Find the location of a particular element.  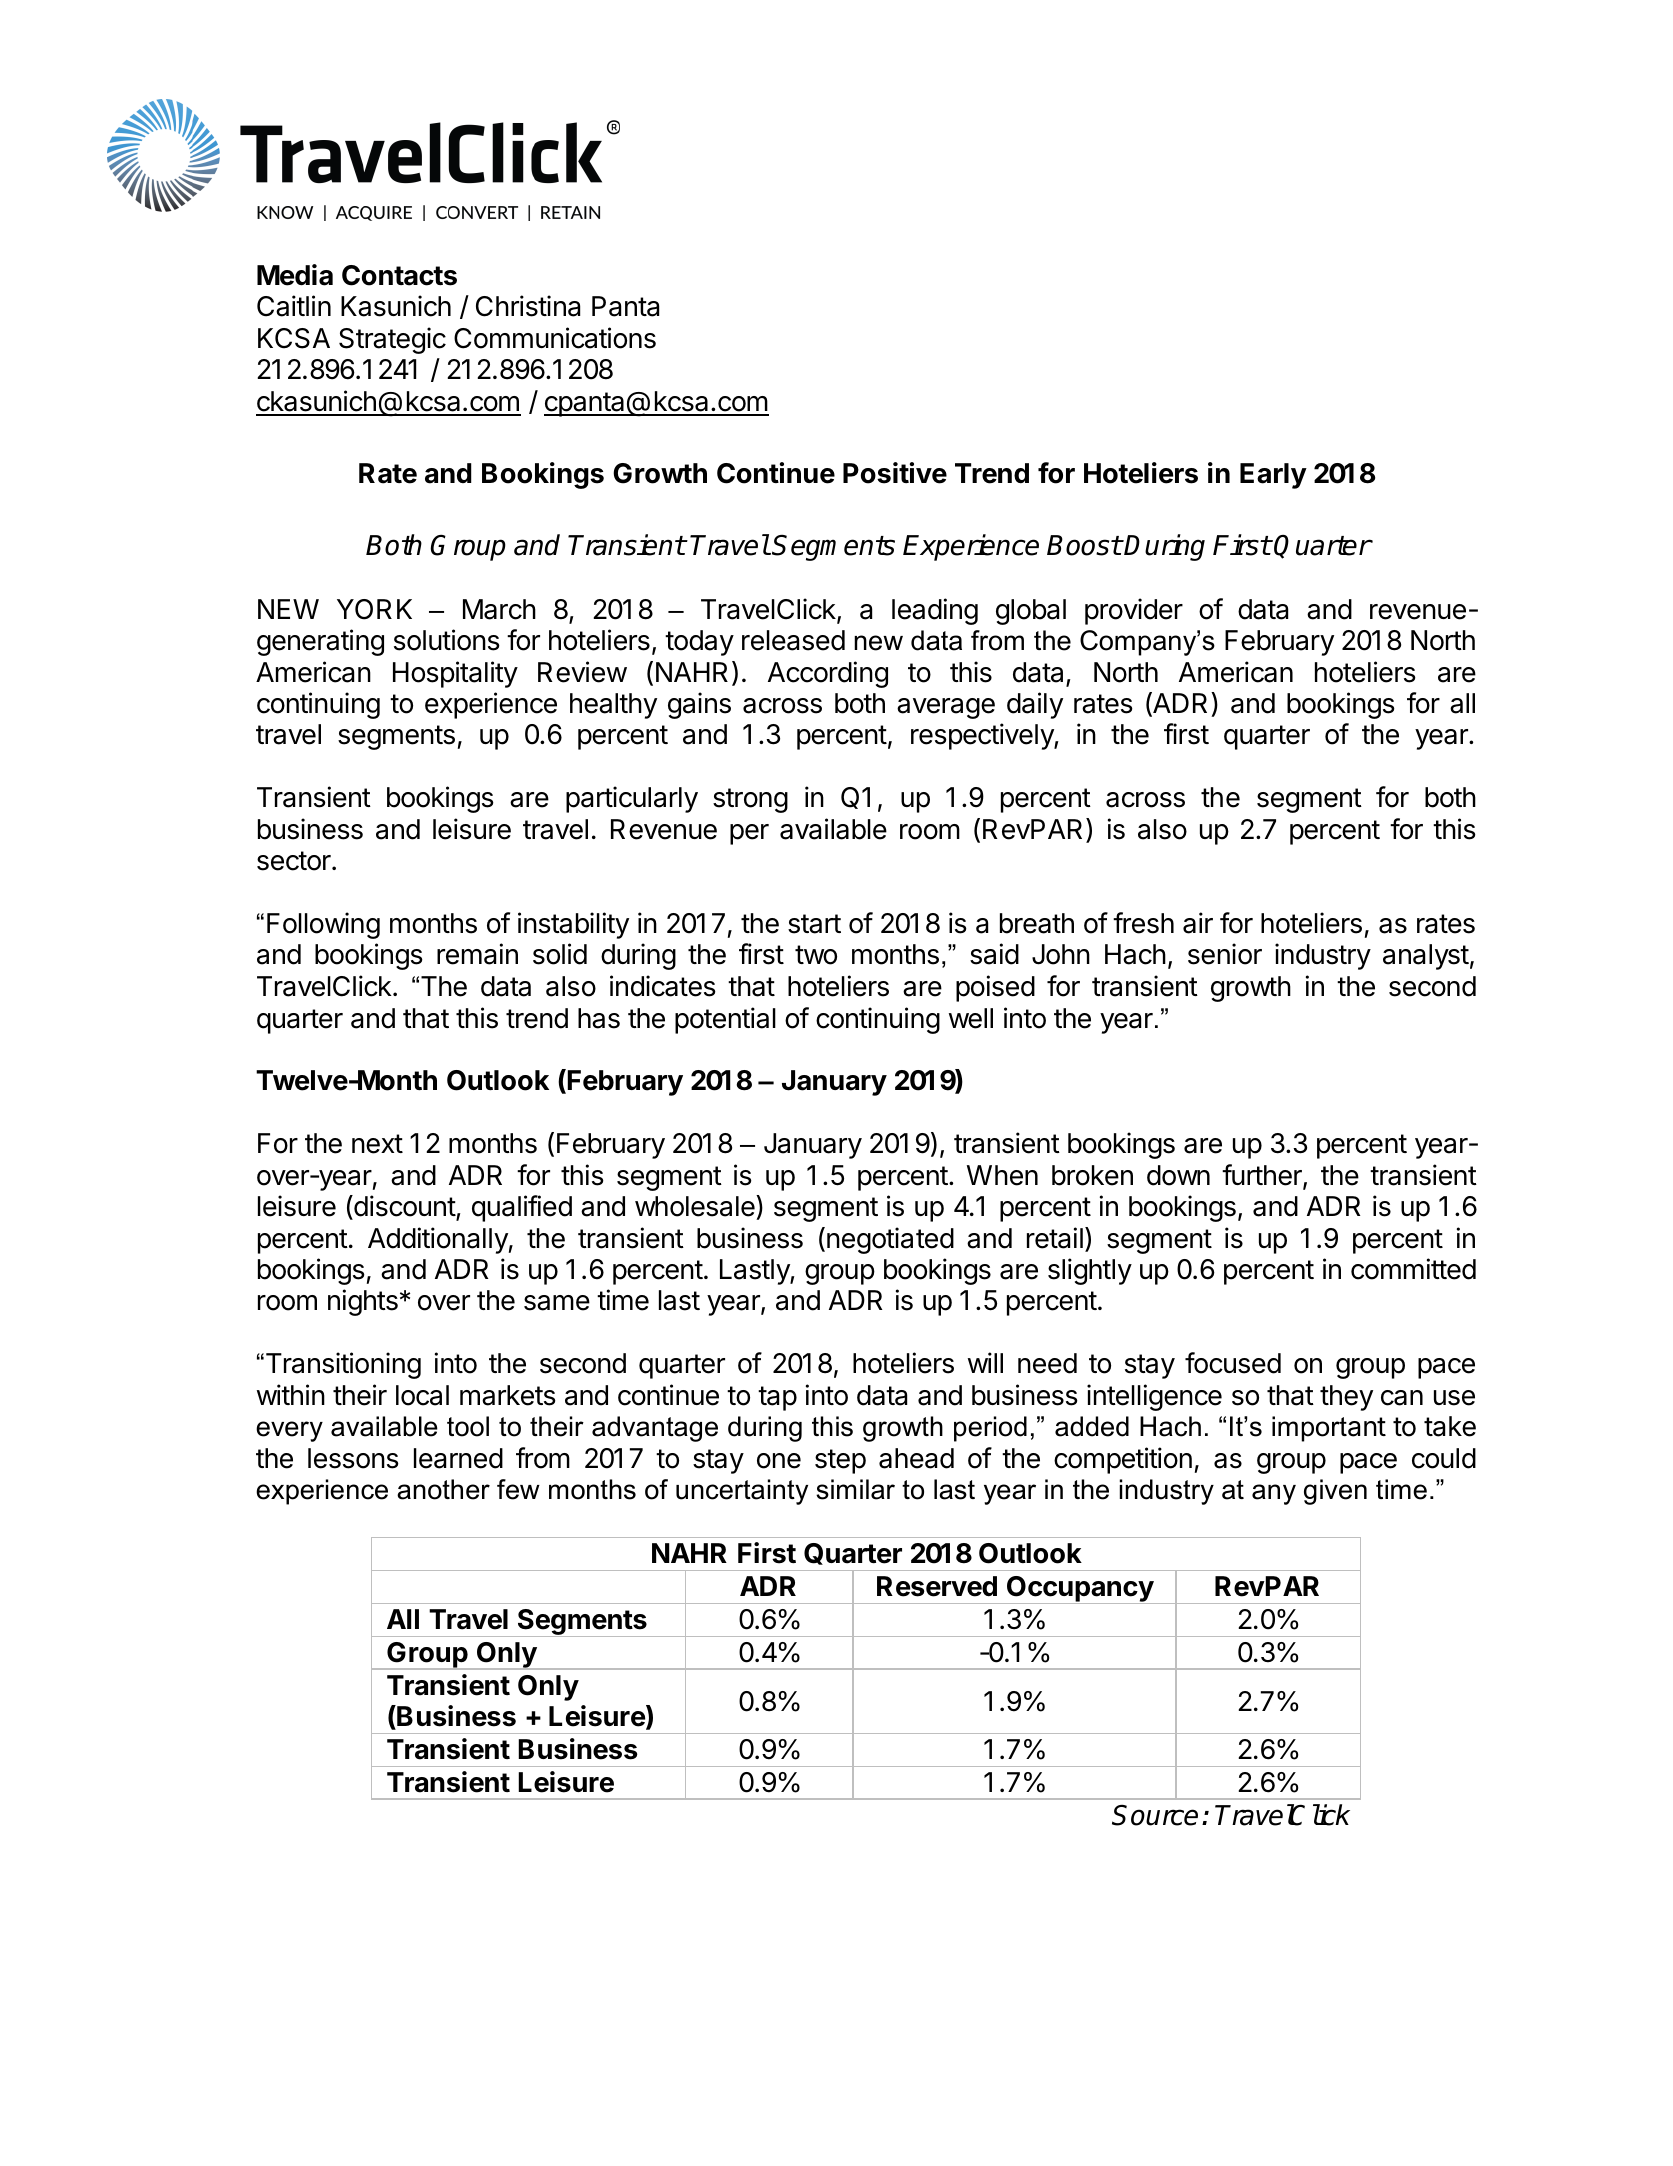

remain is located at coordinates (477, 954).
